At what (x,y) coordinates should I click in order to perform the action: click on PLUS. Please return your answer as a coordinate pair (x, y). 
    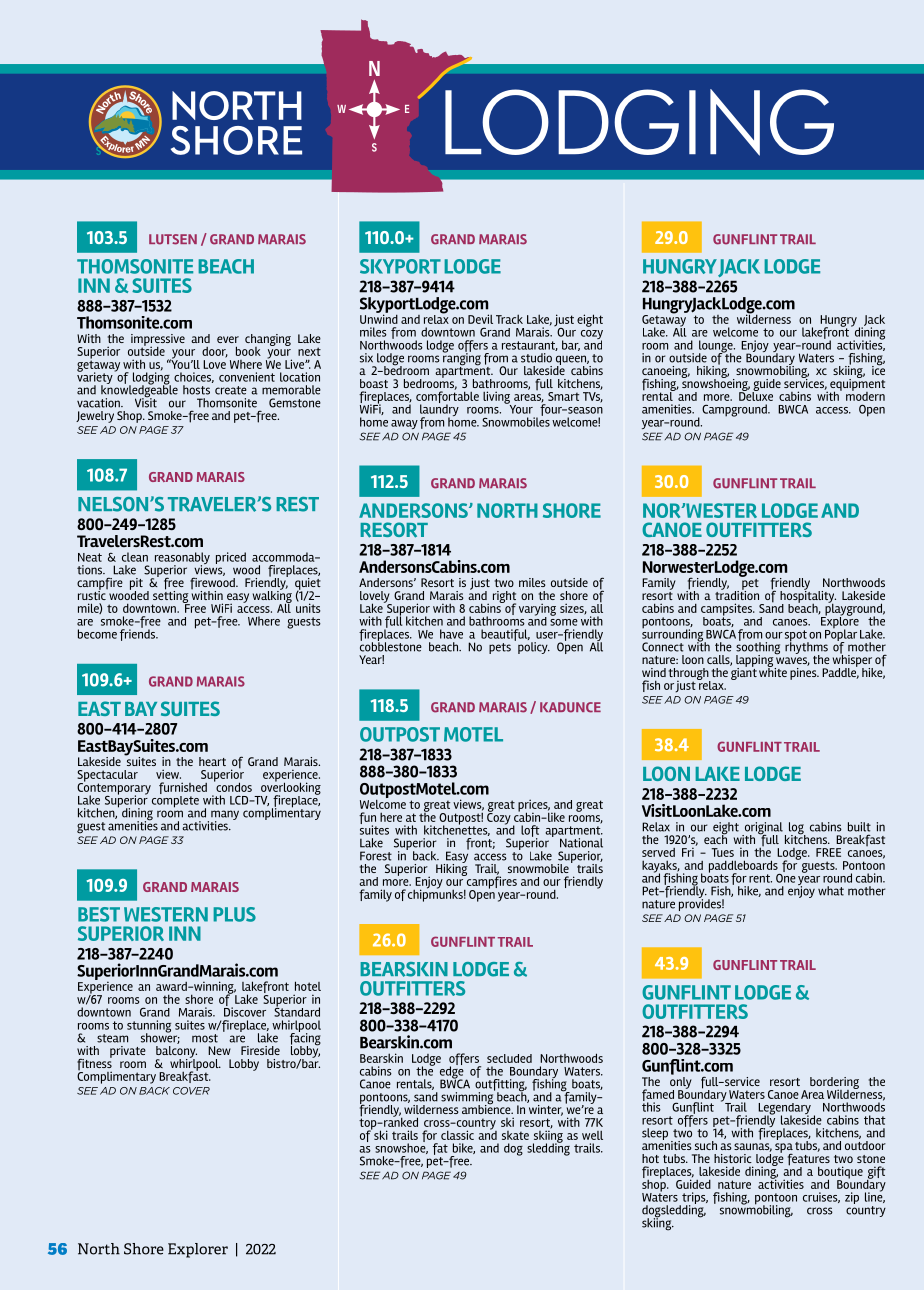
    Looking at the image, I should click on (234, 914).
